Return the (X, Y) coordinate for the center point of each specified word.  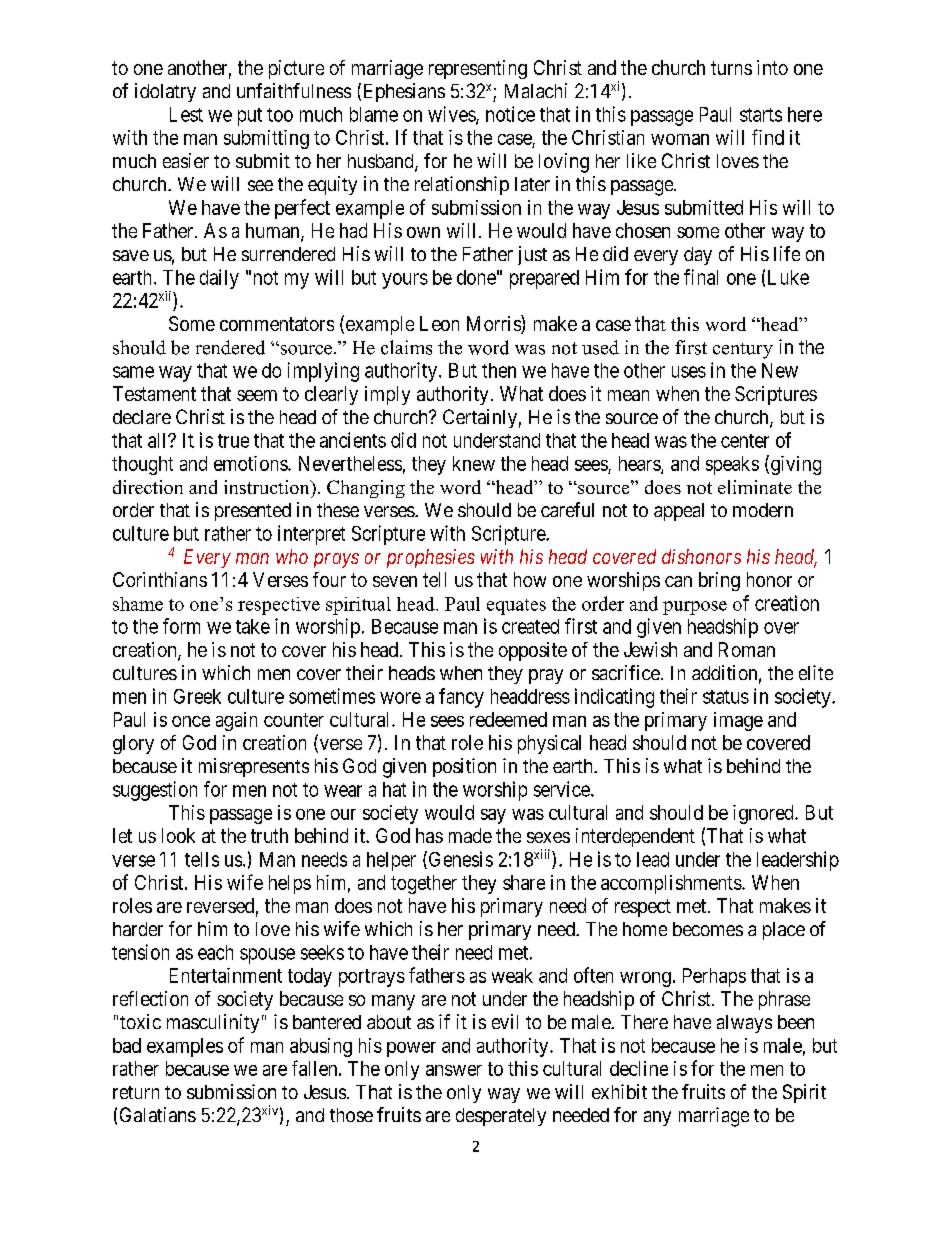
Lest (186, 114)
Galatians (158, 1114)
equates (516, 607)
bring (719, 581)
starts (761, 115)
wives (452, 115)
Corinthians (160, 579)
